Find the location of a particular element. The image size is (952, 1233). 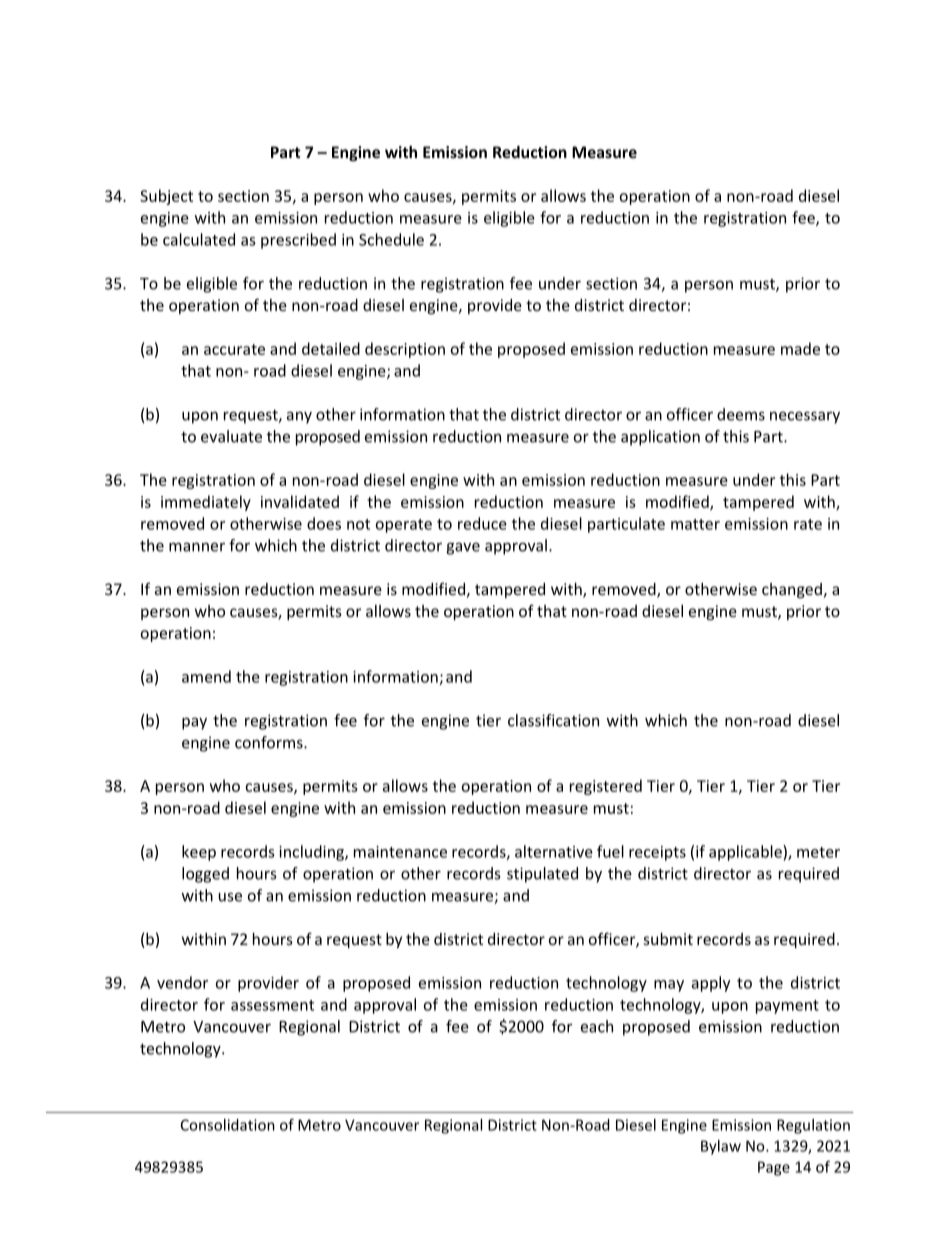

alternative is located at coordinates (554, 851).
